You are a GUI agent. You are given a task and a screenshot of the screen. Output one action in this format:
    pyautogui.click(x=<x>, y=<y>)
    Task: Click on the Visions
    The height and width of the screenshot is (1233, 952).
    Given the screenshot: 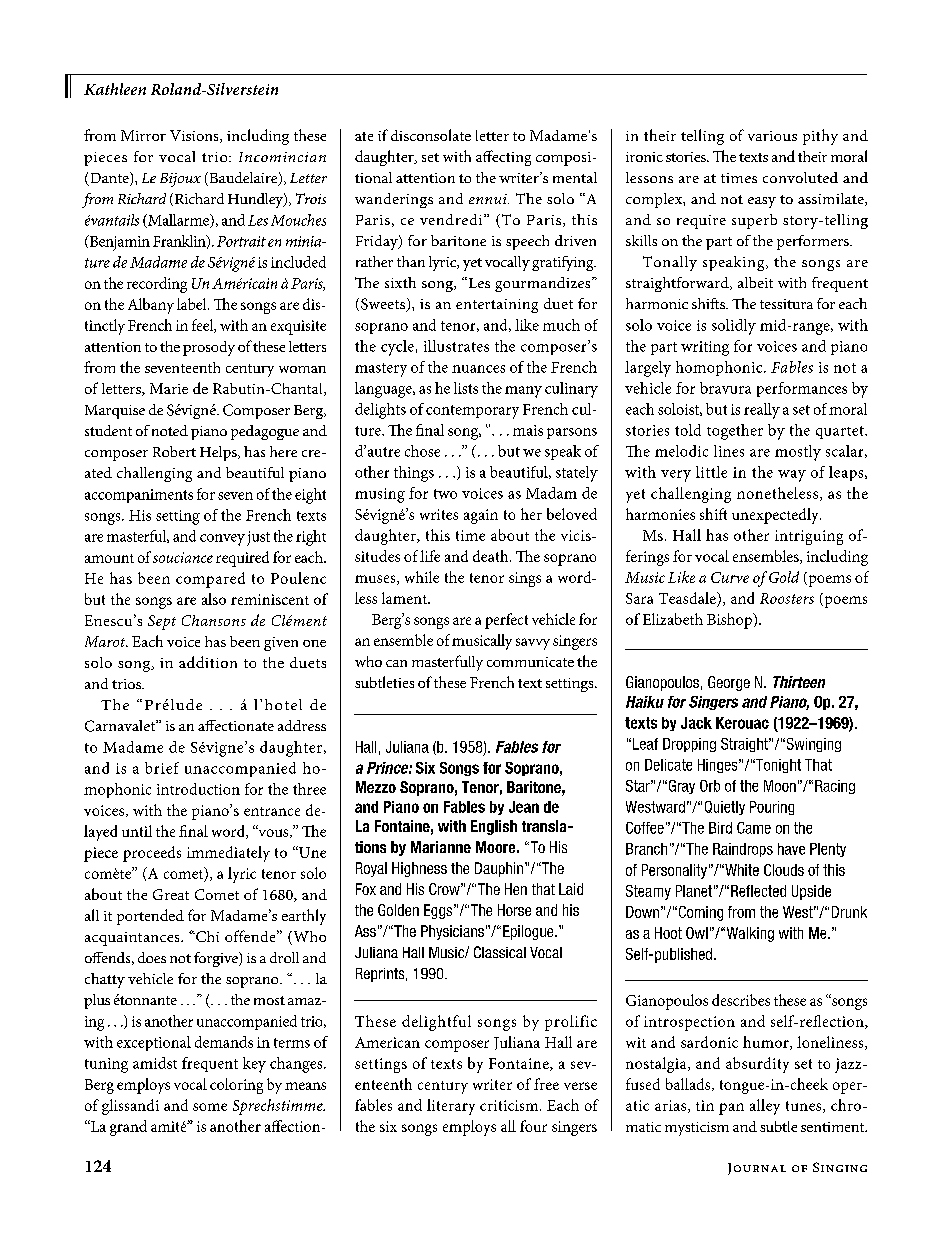 What is the action you would take?
    pyautogui.click(x=195, y=136)
